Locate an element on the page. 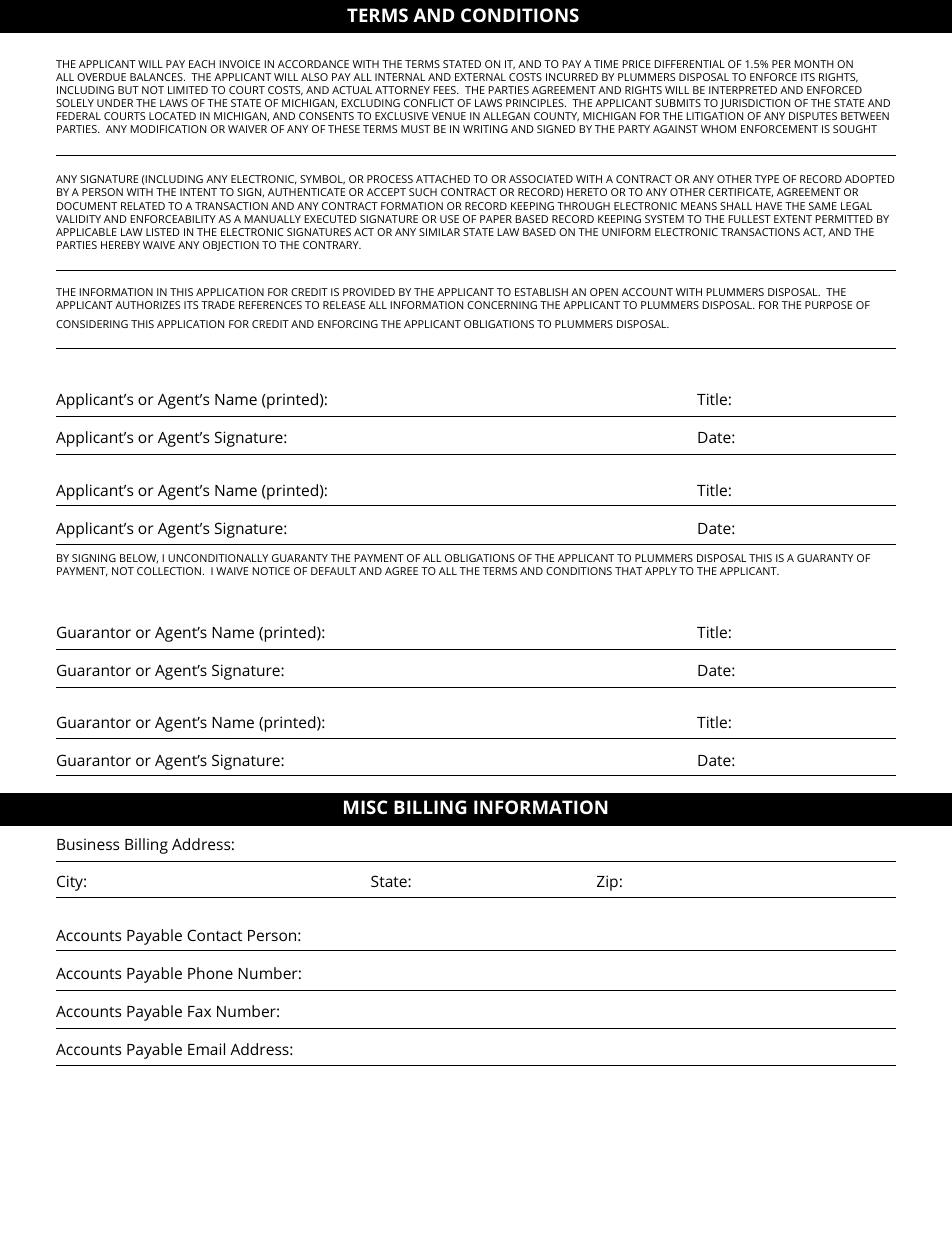  JURISDICTION is located at coordinates (755, 104).
